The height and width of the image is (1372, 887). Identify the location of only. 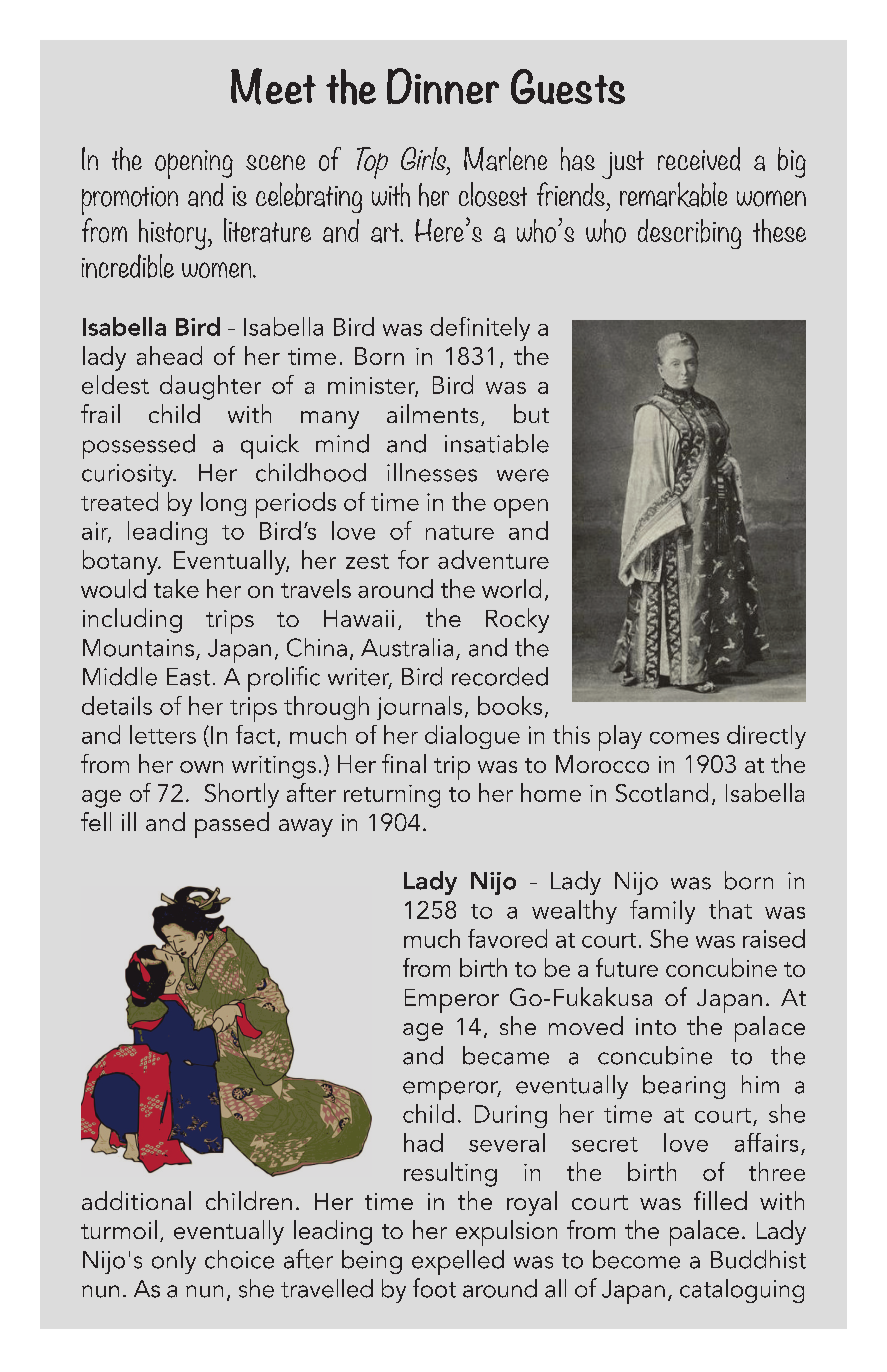
(174, 1262).
